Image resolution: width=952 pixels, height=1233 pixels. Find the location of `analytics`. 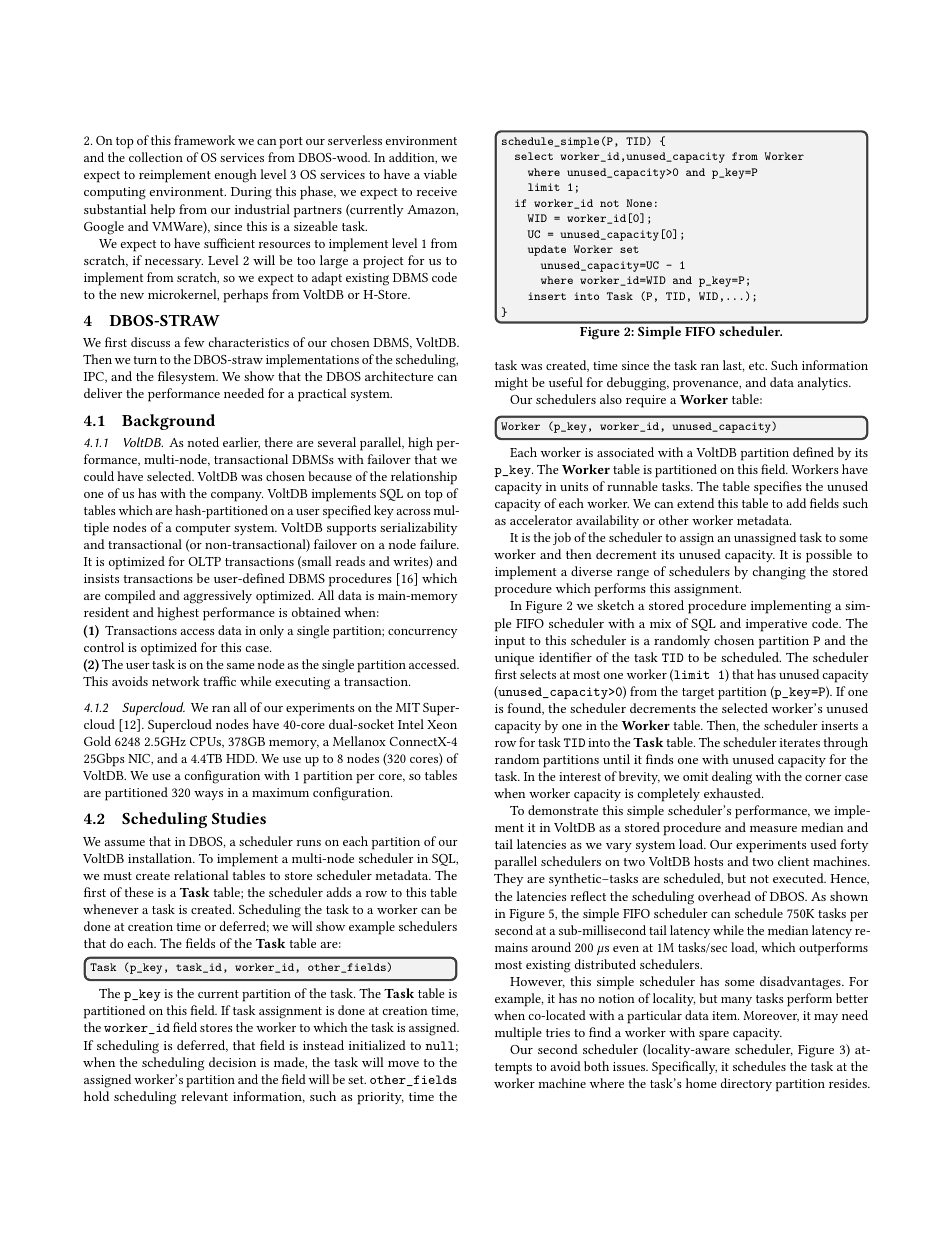

analytics is located at coordinates (824, 383).
